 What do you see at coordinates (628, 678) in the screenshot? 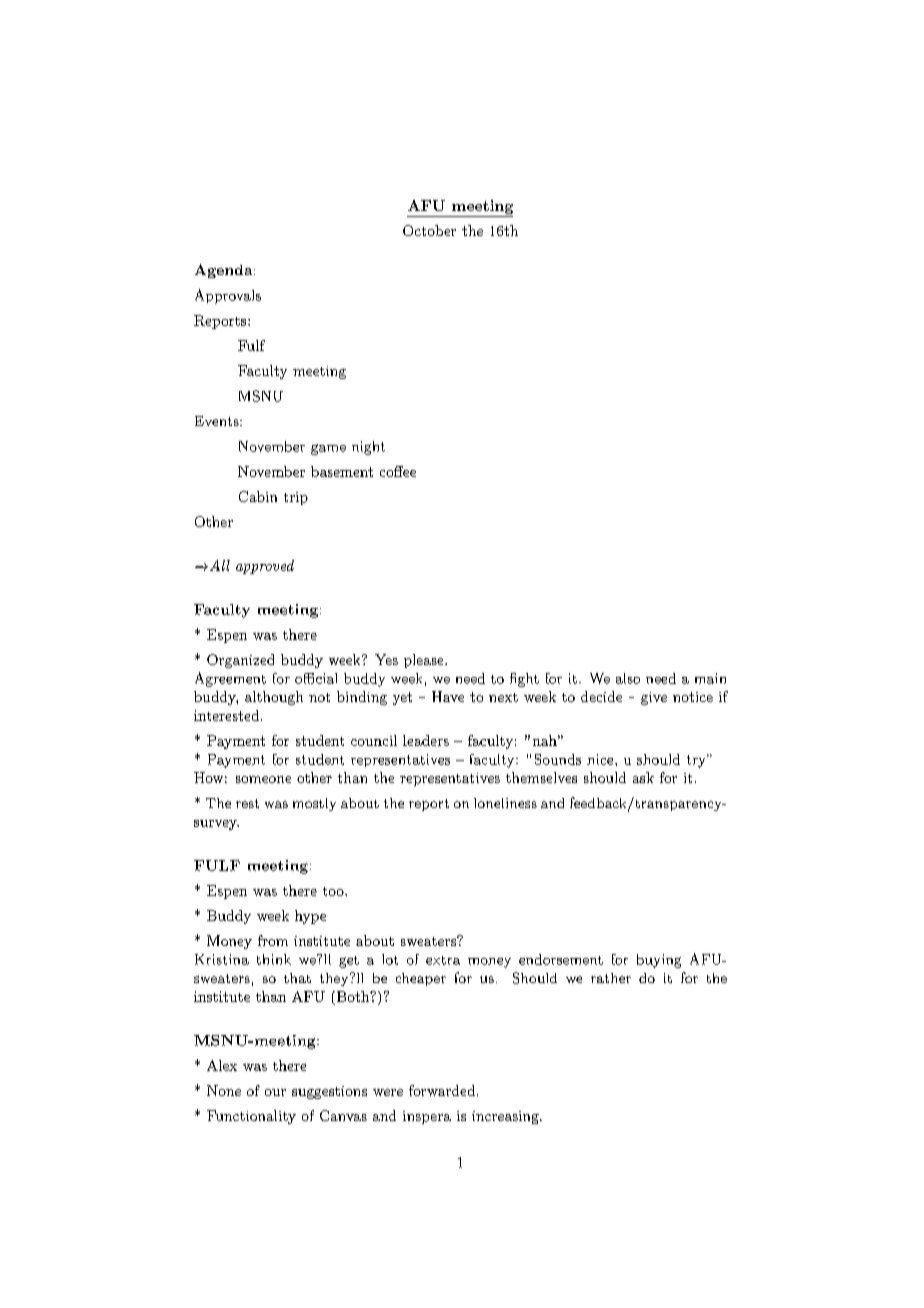
I see `also` at bounding box center [628, 678].
